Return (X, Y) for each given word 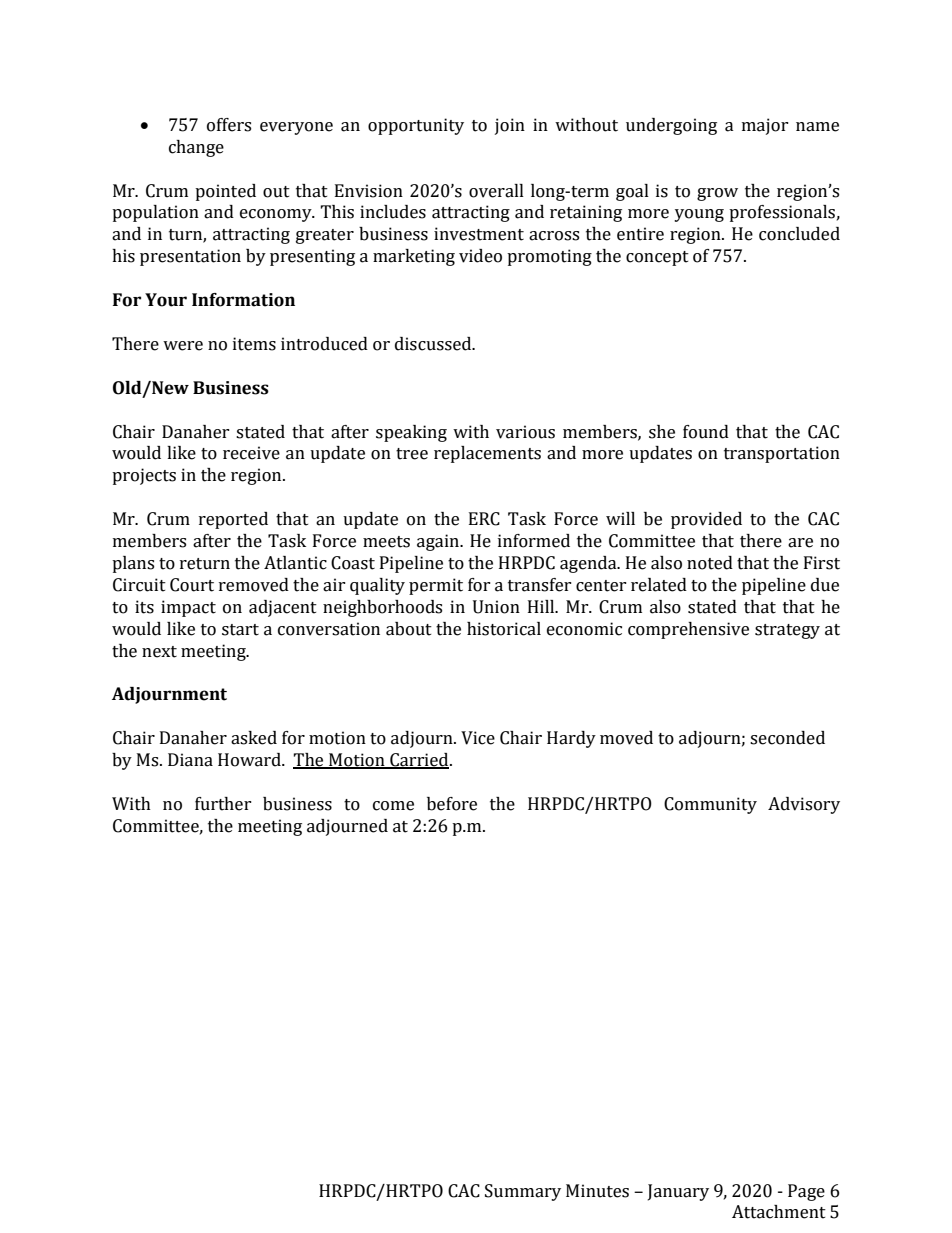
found (706, 432)
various (525, 432)
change (196, 148)
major (765, 126)
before (452, 804)
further (223, 804)
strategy (787, 631)
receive (251, 453)
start (240, 630)
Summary (523, 1192)
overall (496, 191)
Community (710, 805)
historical (504, 629)
